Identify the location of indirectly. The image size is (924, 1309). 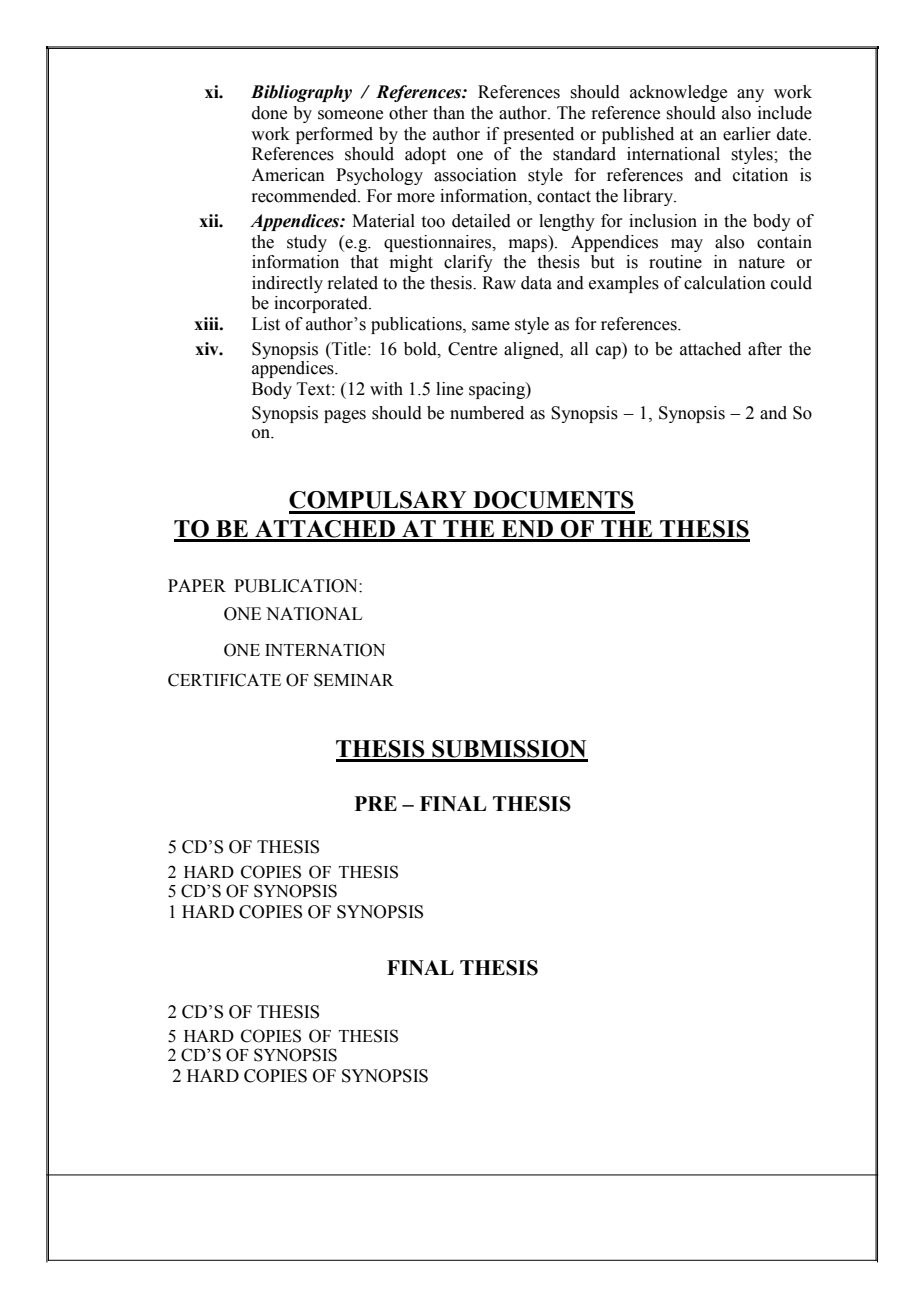
(287, 284).
